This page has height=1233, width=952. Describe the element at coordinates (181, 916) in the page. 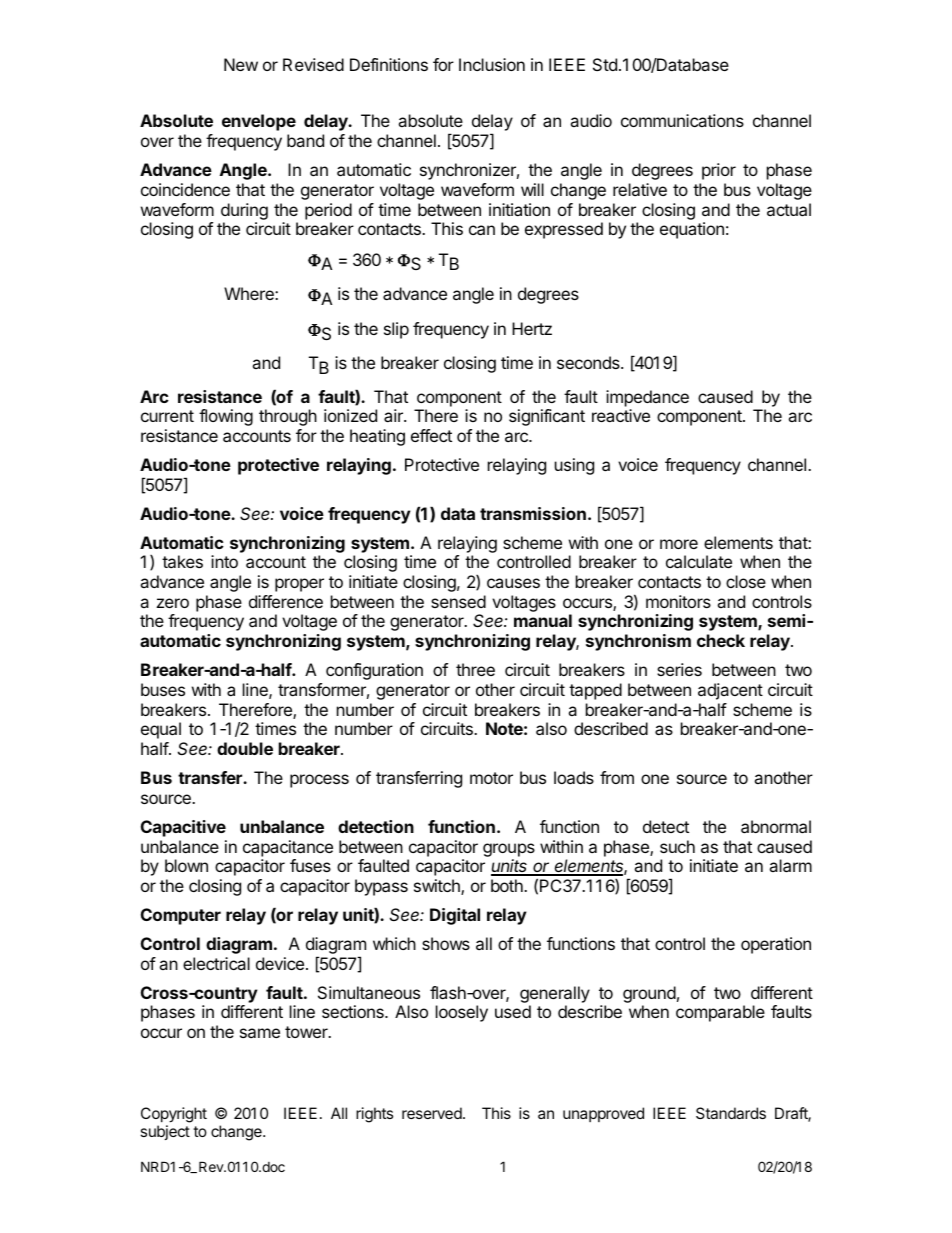

I see `Computer` at that location.
